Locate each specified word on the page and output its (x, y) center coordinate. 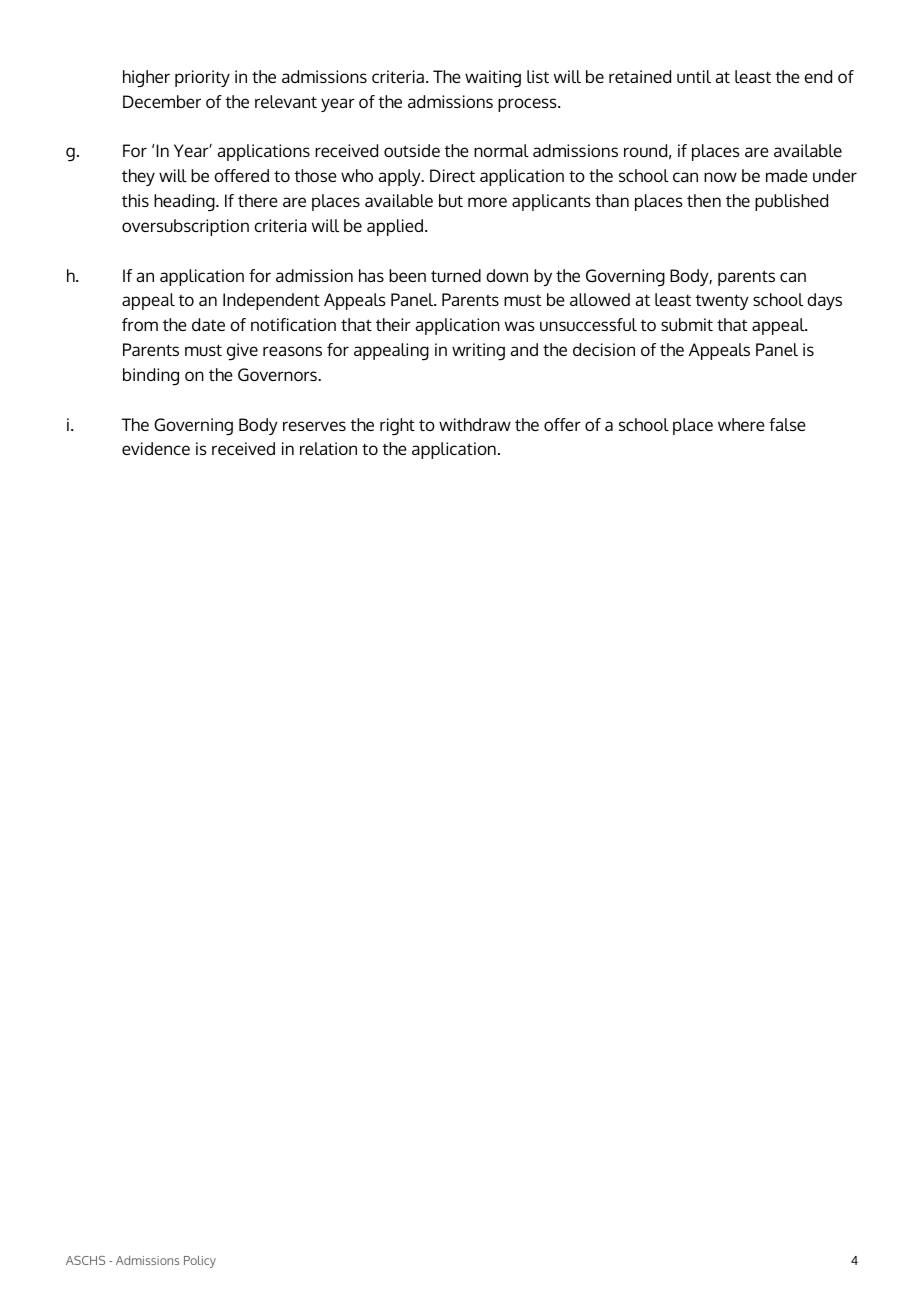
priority (202, 78)
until (694, 76)
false (787, 424)
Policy (200, 1262)
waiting (493, 79)
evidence (156, 448)
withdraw (475, 424)
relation (328, 448)
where (741, 424)
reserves (314, 426)
